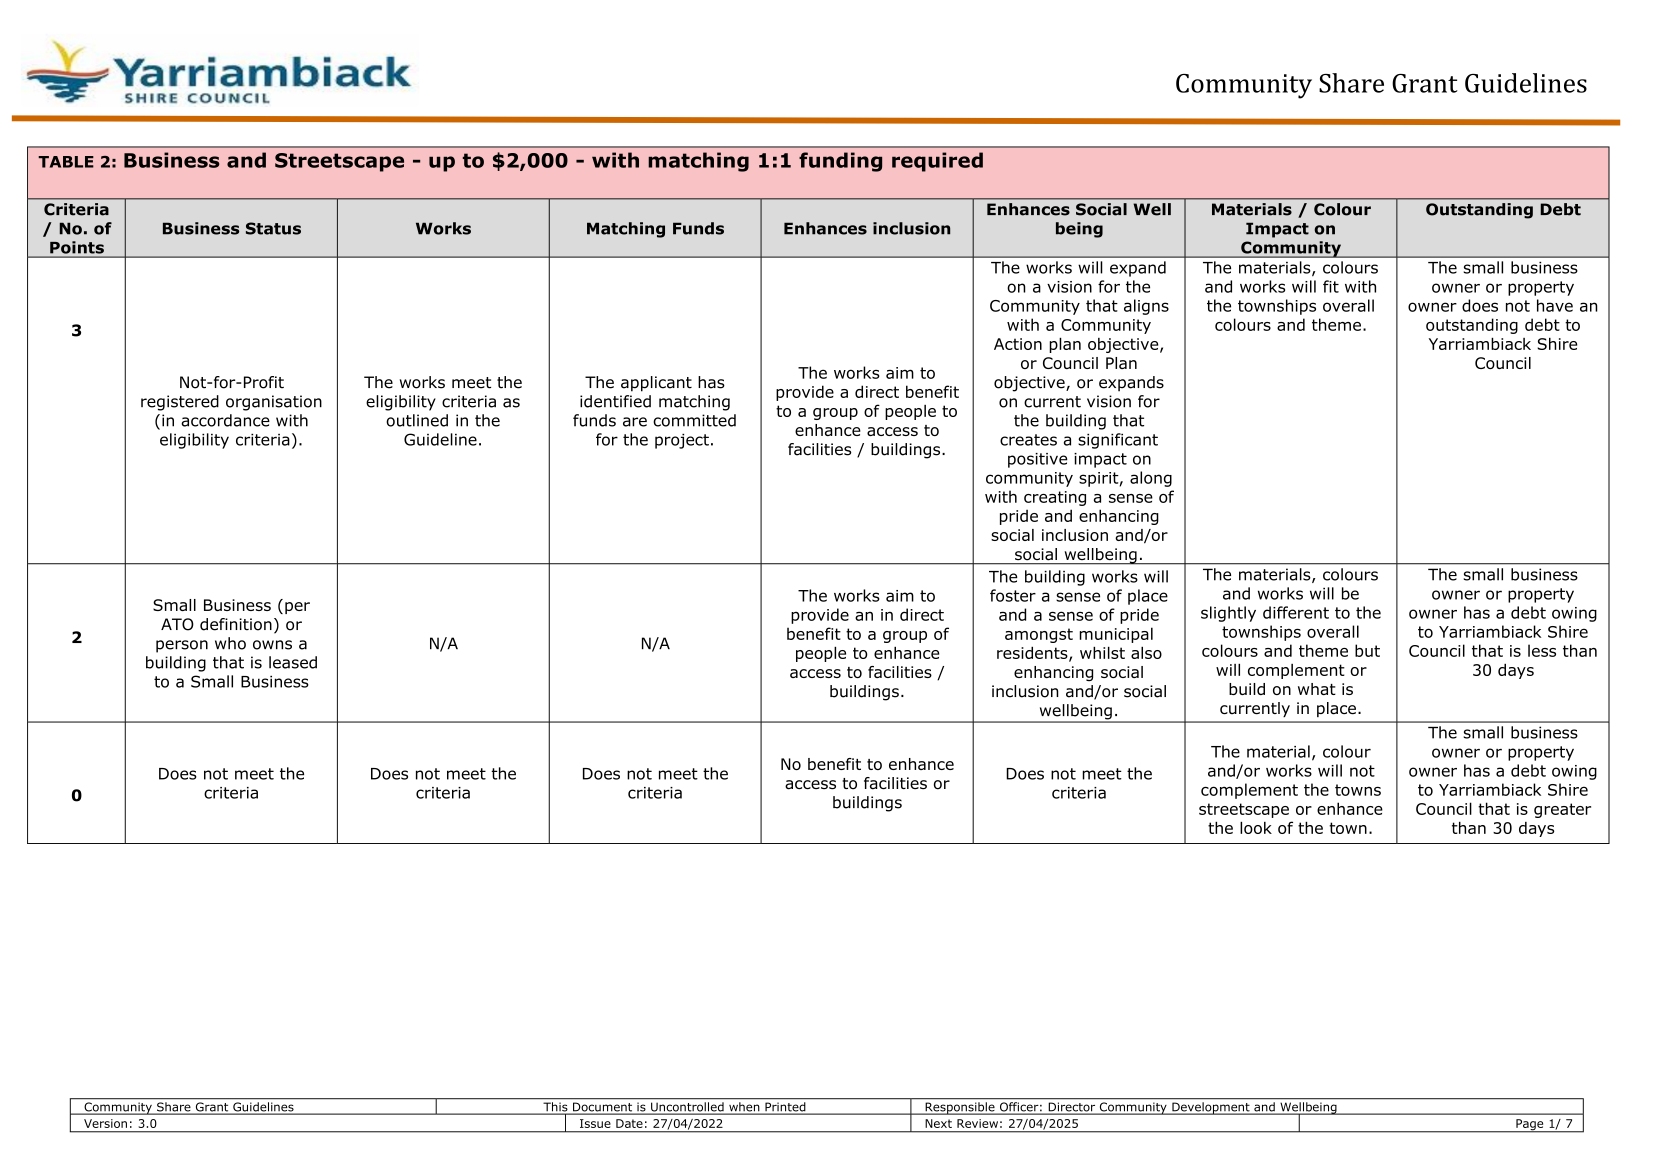  What do you see at coordinates (840, 162) in the screenshot?
I see `funding` at bounding box center [840, 162].
